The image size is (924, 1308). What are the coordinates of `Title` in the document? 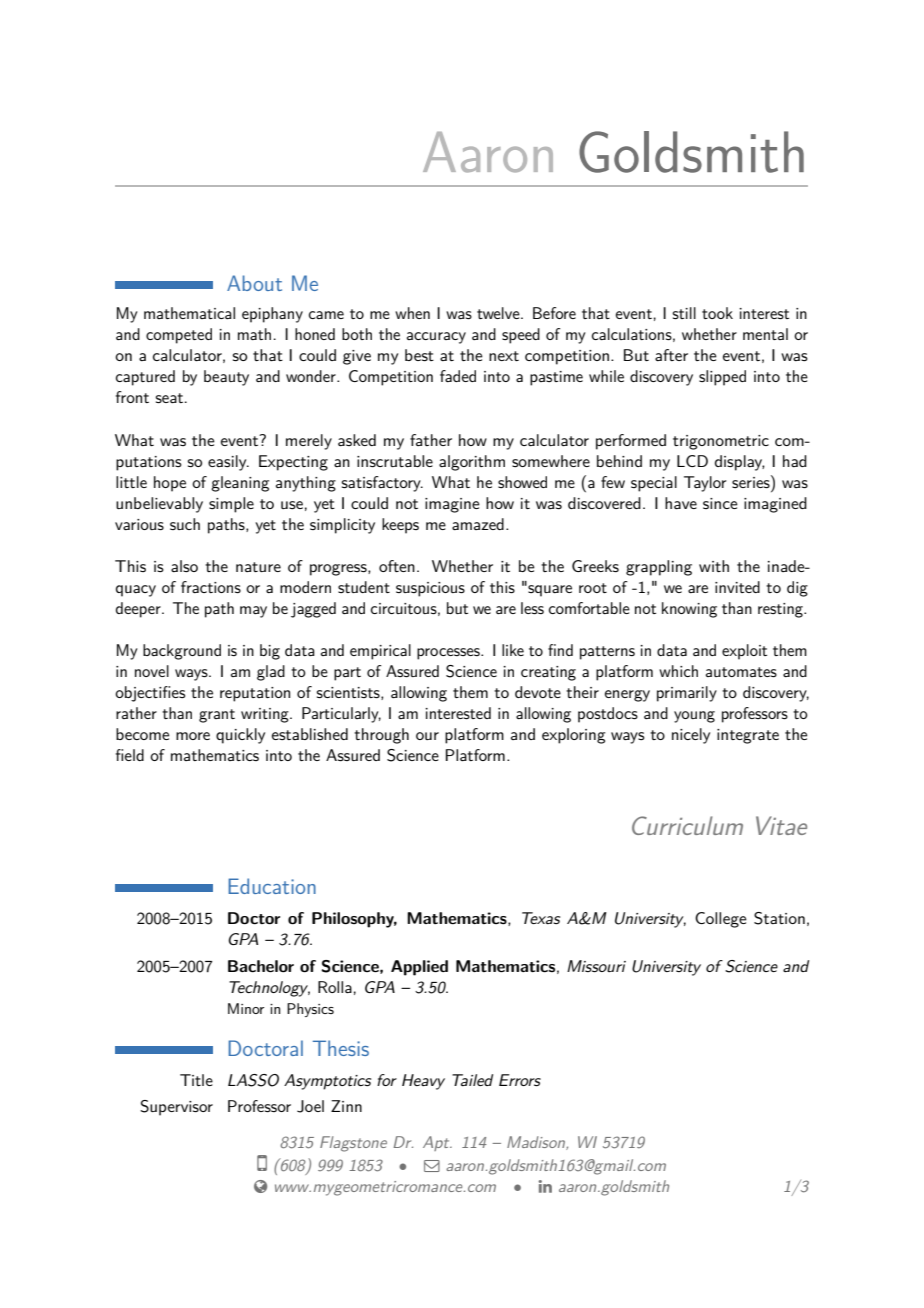 It's located at (196, 1080).
